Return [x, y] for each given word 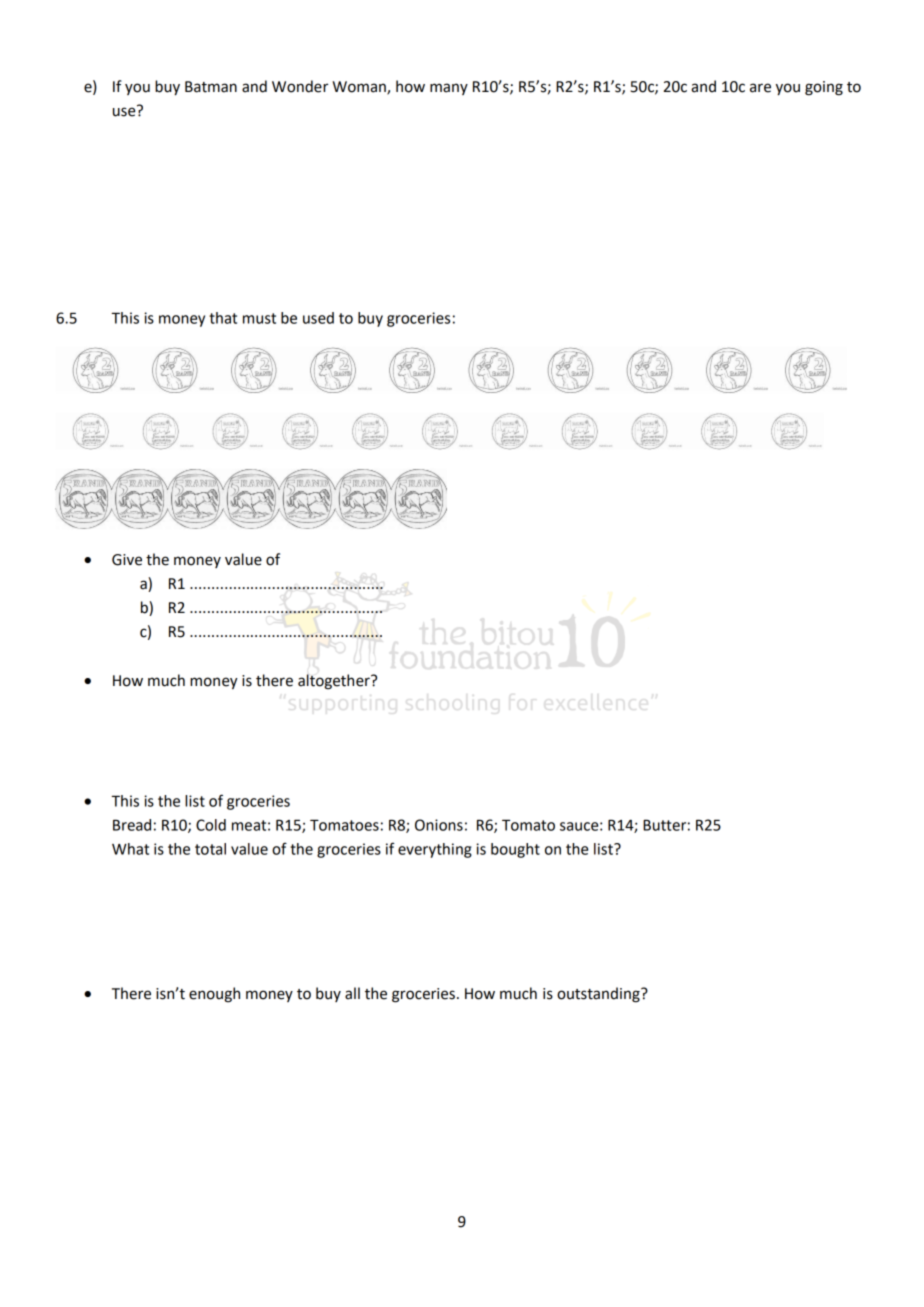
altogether [335, 682]
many [449, 89]
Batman [211, 87]
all [352, 993]
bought [515, 850]
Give [127, 560]
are [760, 88]
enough [214, 995]
